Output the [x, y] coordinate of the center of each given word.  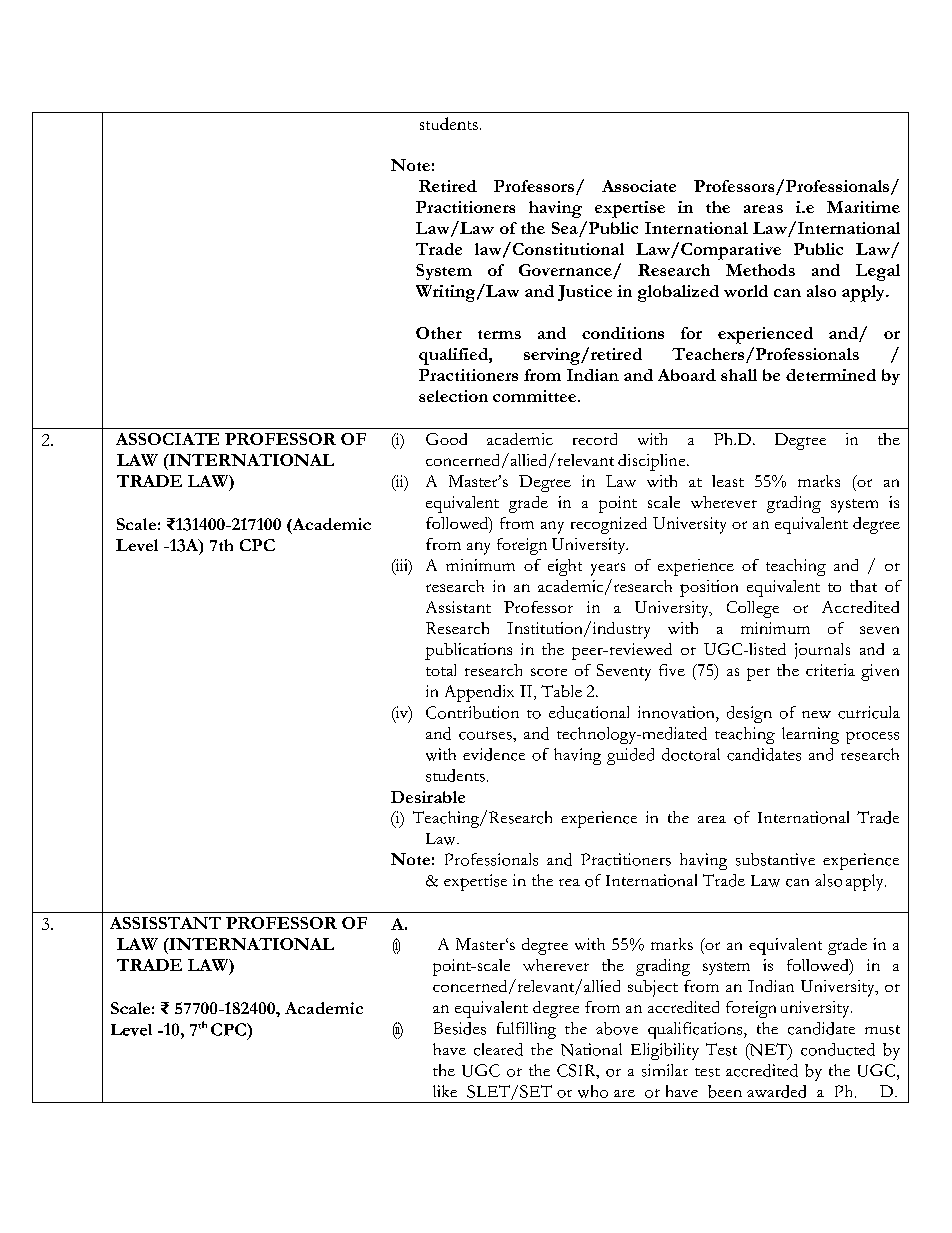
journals [822, 651]
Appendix [479, 693]
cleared [498, 1049]
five [672, 670]
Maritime [863, 207]
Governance [566, 271]
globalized [678, 293]
